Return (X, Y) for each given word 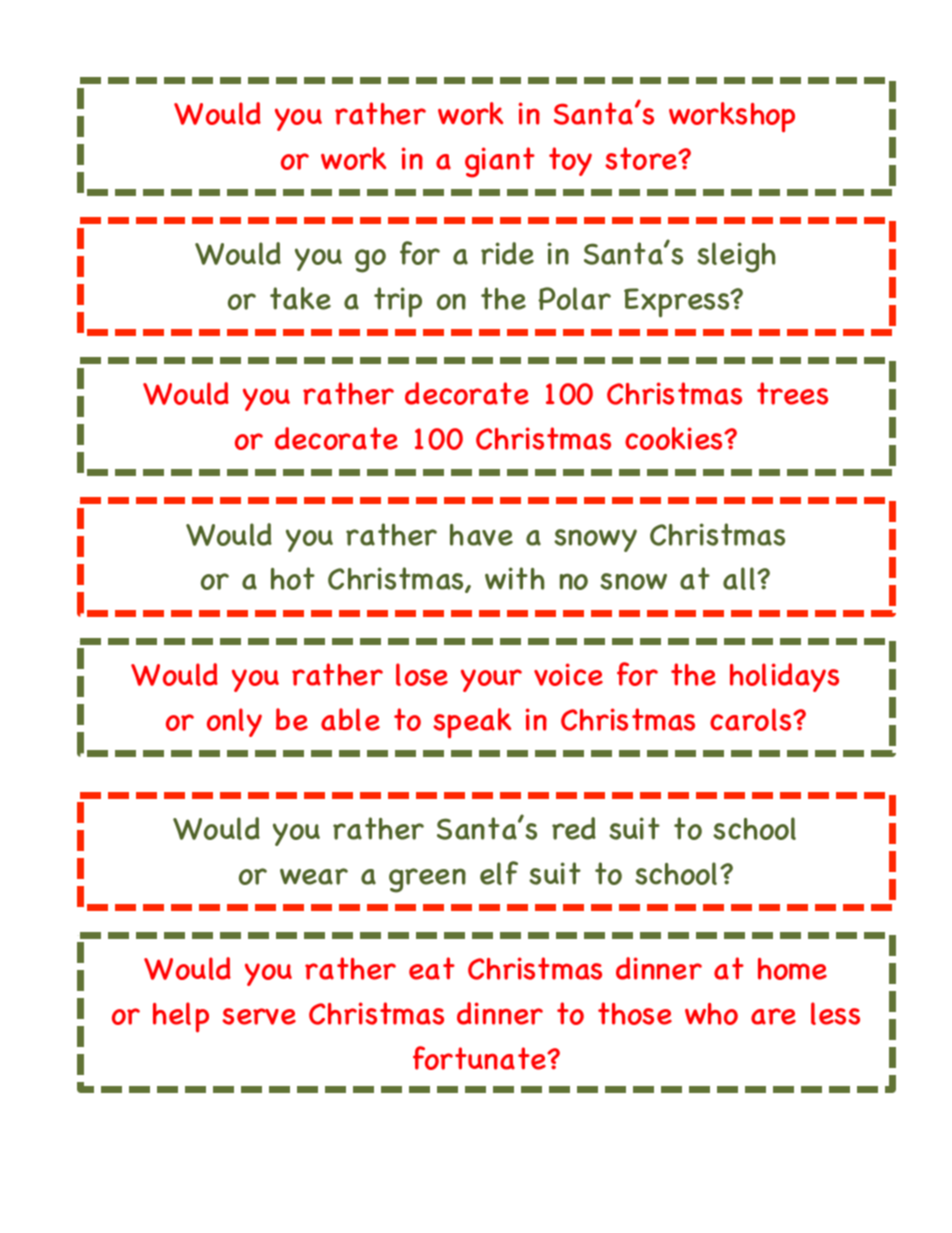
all (740, 578)
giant (500, 162)
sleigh (736, 257)
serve (259, 1016)
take (300, 298)
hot (293, 578)
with (515, 578)
